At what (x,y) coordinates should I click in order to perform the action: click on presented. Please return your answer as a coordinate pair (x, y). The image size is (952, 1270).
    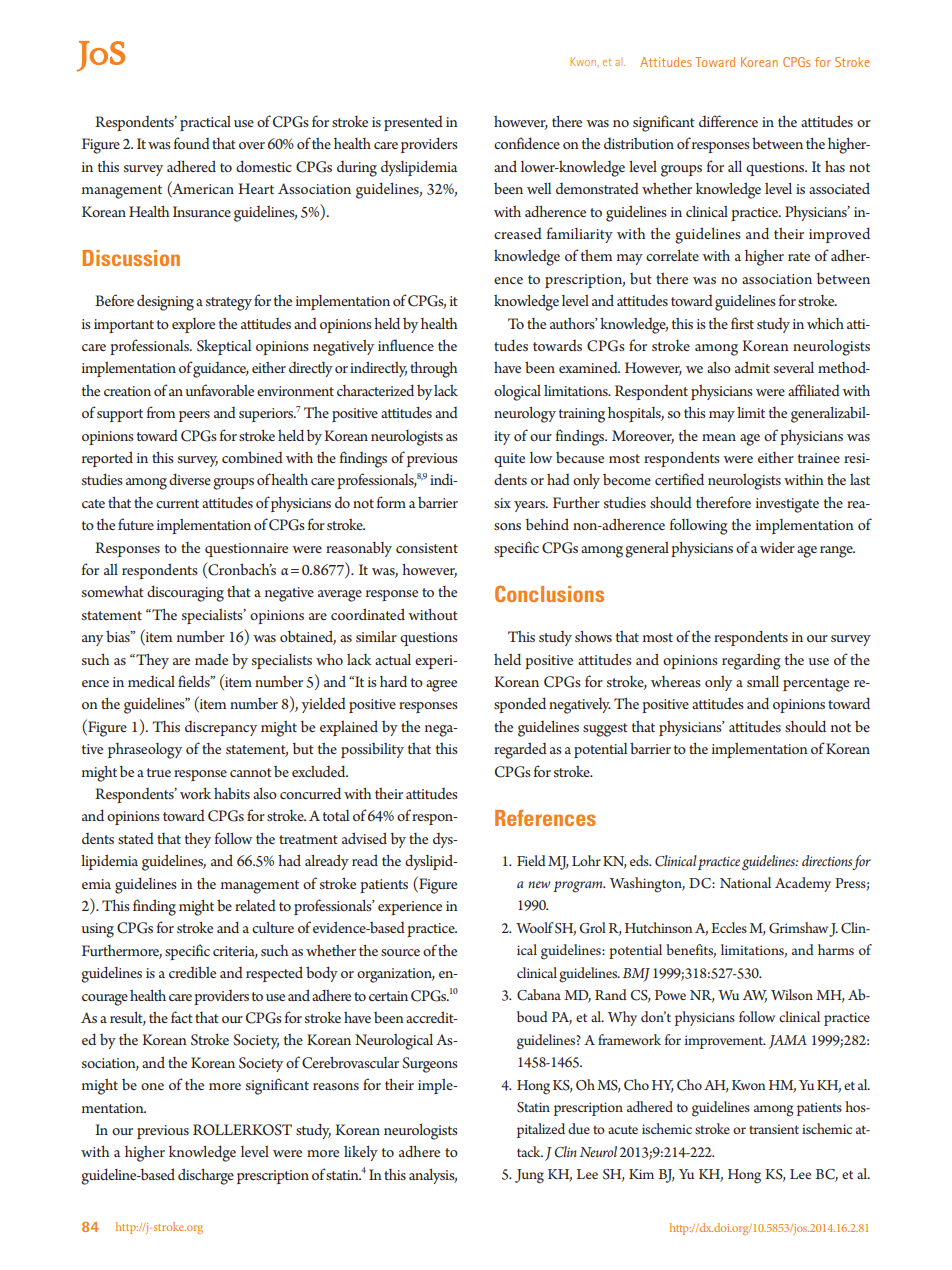
    Looking at the image, I should click on (413, 123).
